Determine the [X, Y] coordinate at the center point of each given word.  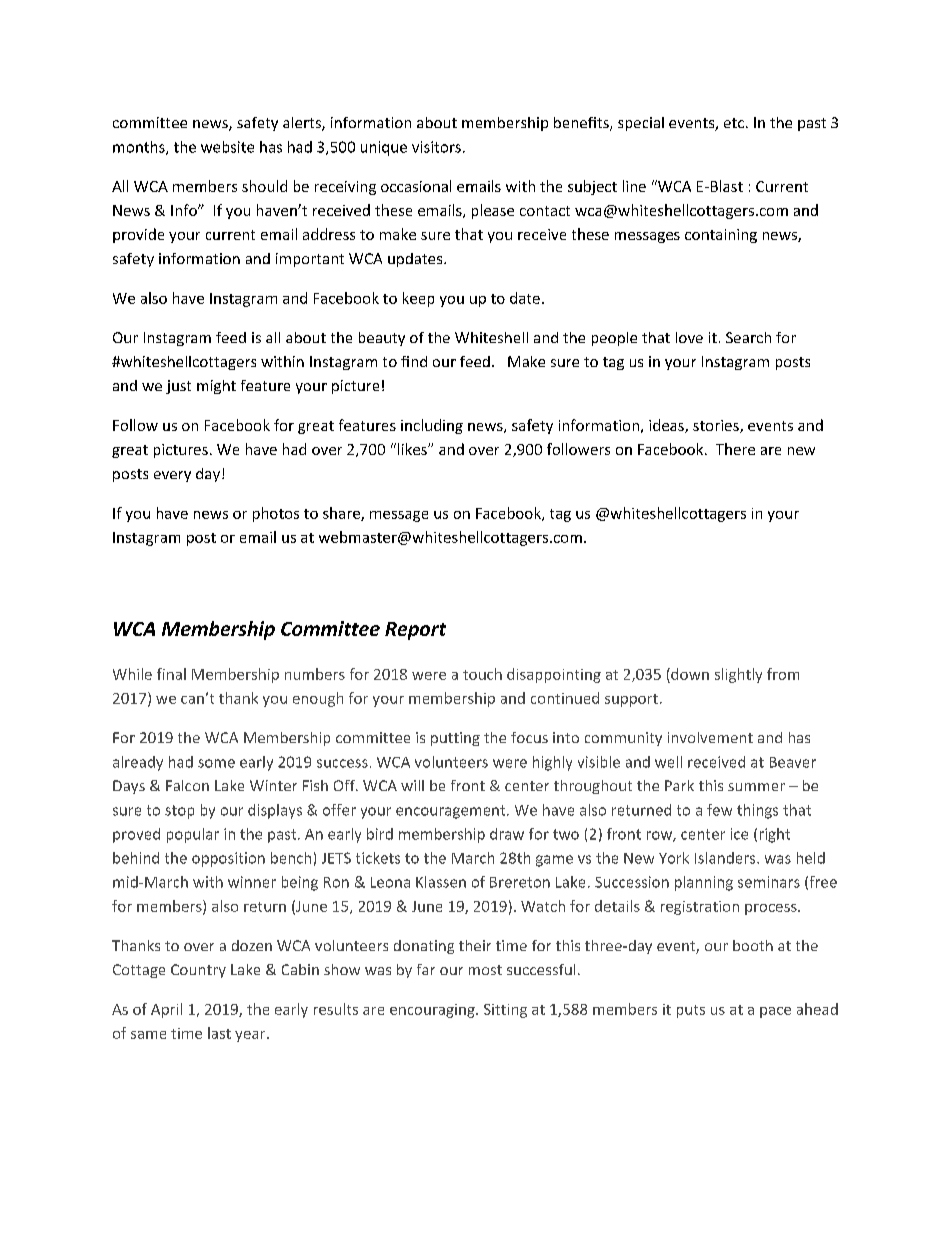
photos [276, 514]
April [166, 1010]
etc [734, 123]
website [227, 147]
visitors [436, 147]
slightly [738, 675]
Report [415, 631]
